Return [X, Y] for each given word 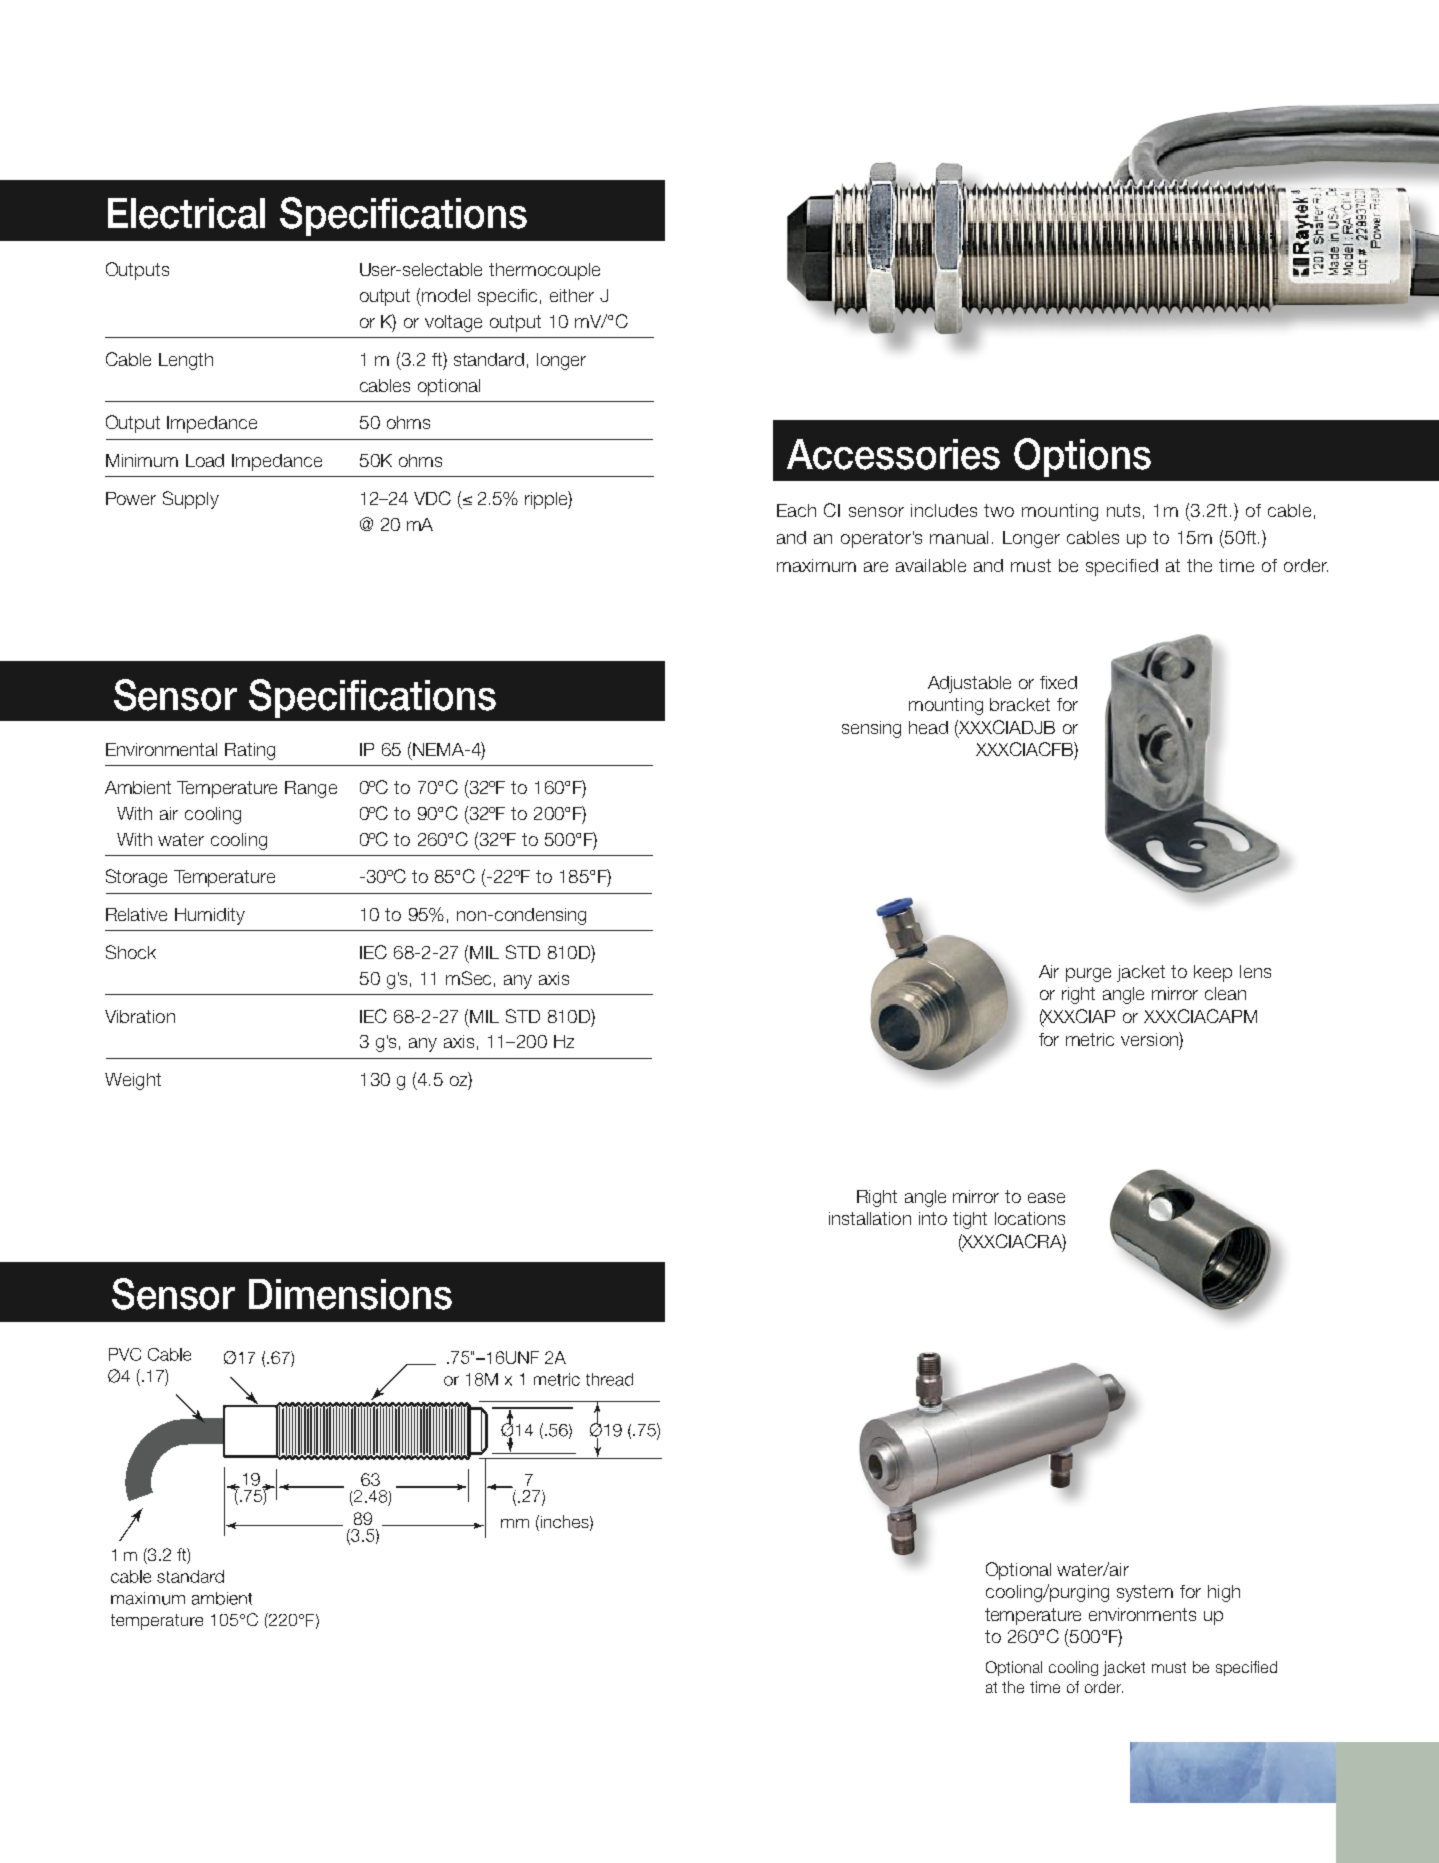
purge [1088, 975]
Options [1082, 457]
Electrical [186, 213]
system [1145, 1593]
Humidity [210, 916]
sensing [871, 729]
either [572, 295]
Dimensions [350, 1294]
